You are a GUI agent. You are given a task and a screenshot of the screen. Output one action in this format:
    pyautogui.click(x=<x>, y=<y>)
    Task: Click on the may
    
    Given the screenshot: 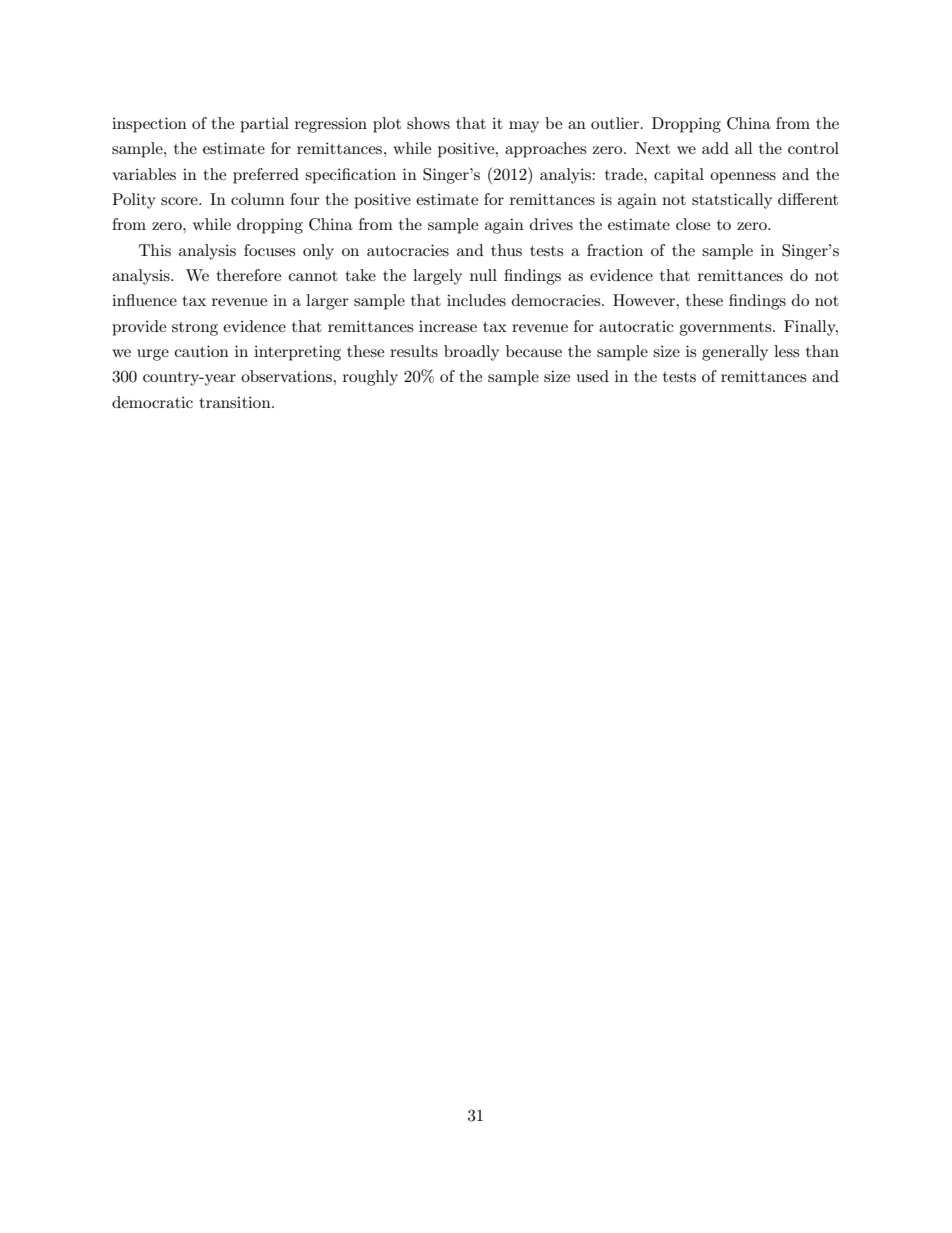 What is the action you would take?
    pyautogui.click(x=524, y=127)
